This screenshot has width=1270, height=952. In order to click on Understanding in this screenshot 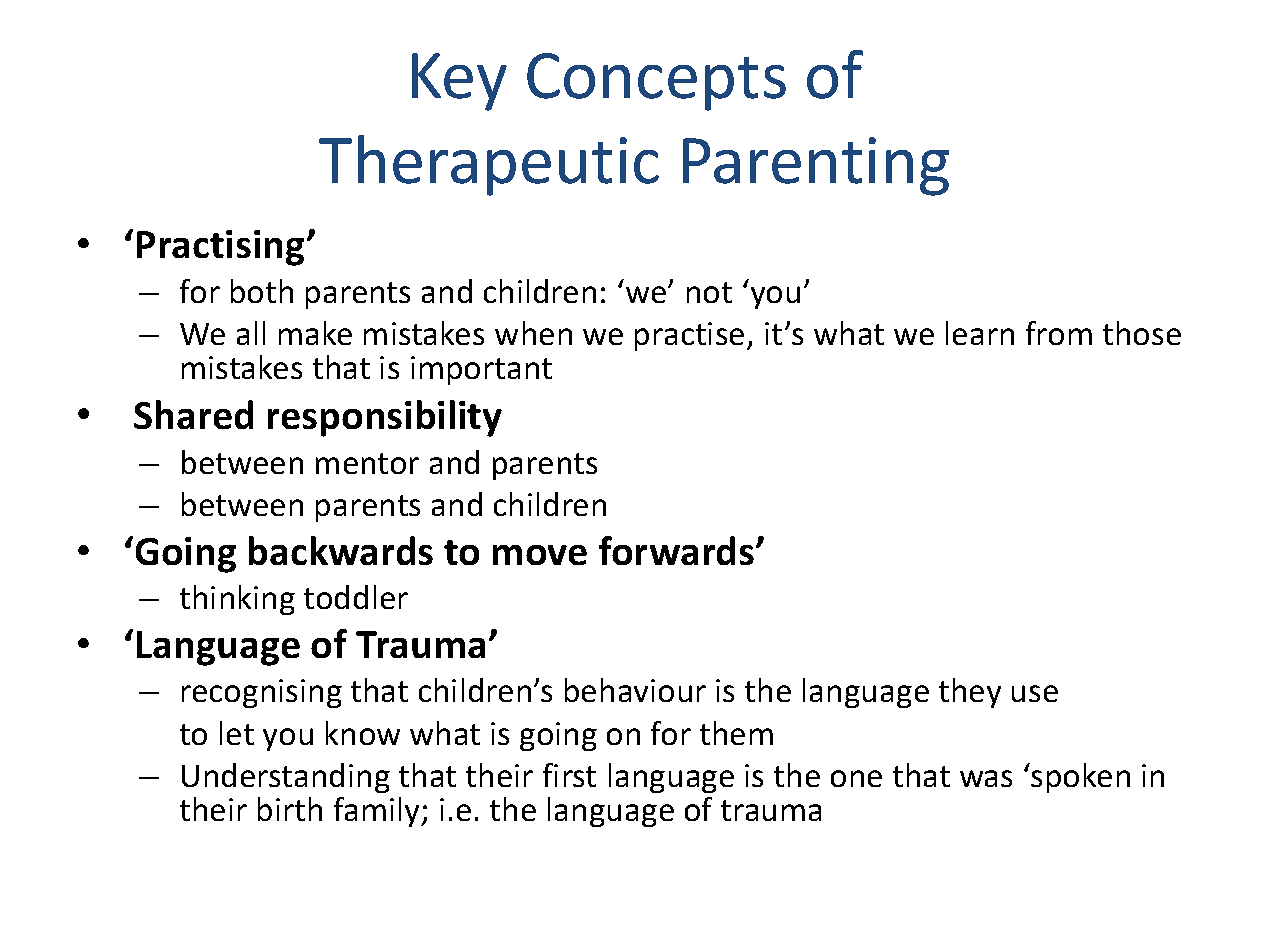, I will do `click(286, 778)`.
